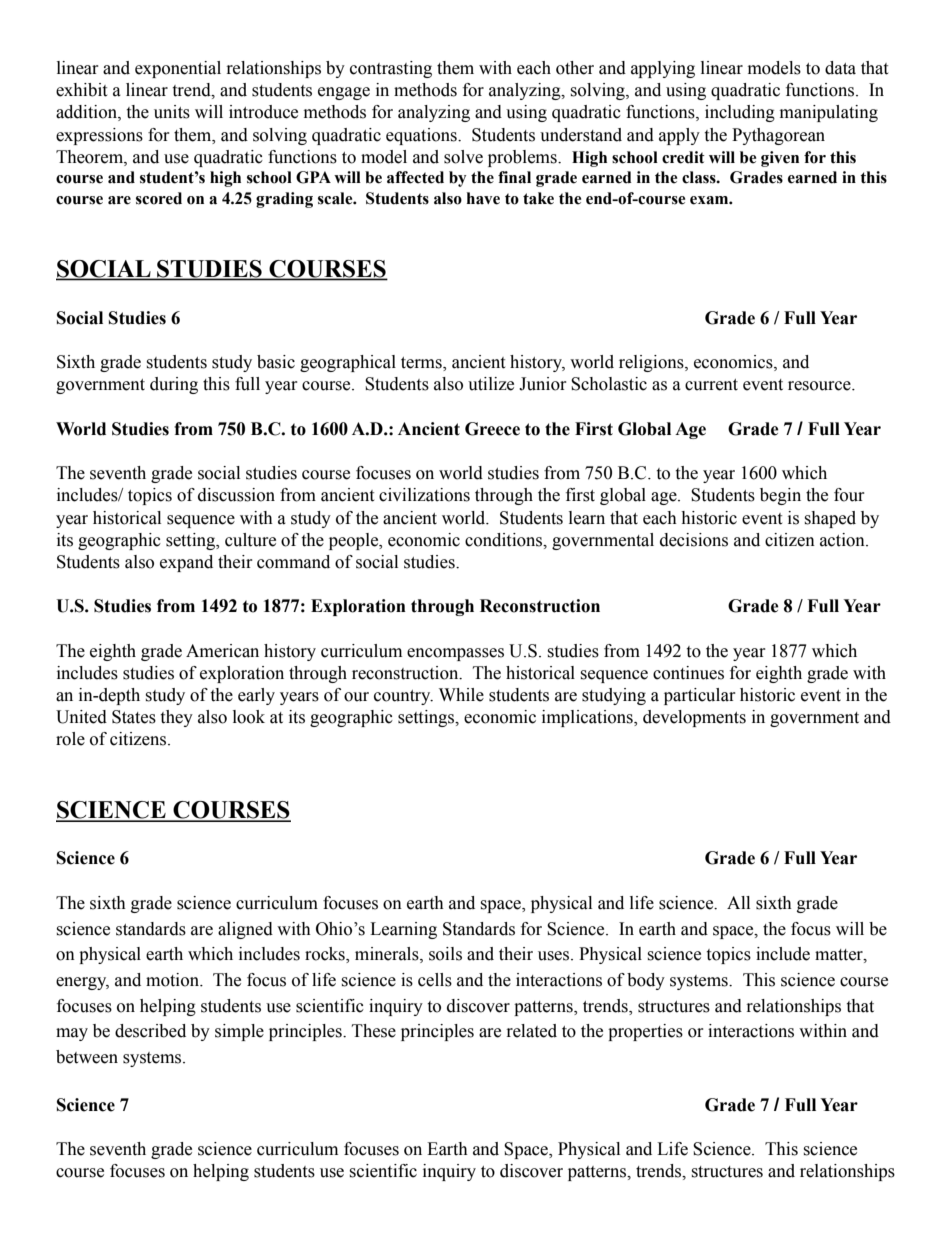  What do you see at coordinates (176, 718) in the document?
I see `they` at bounding box center [176, 718].
